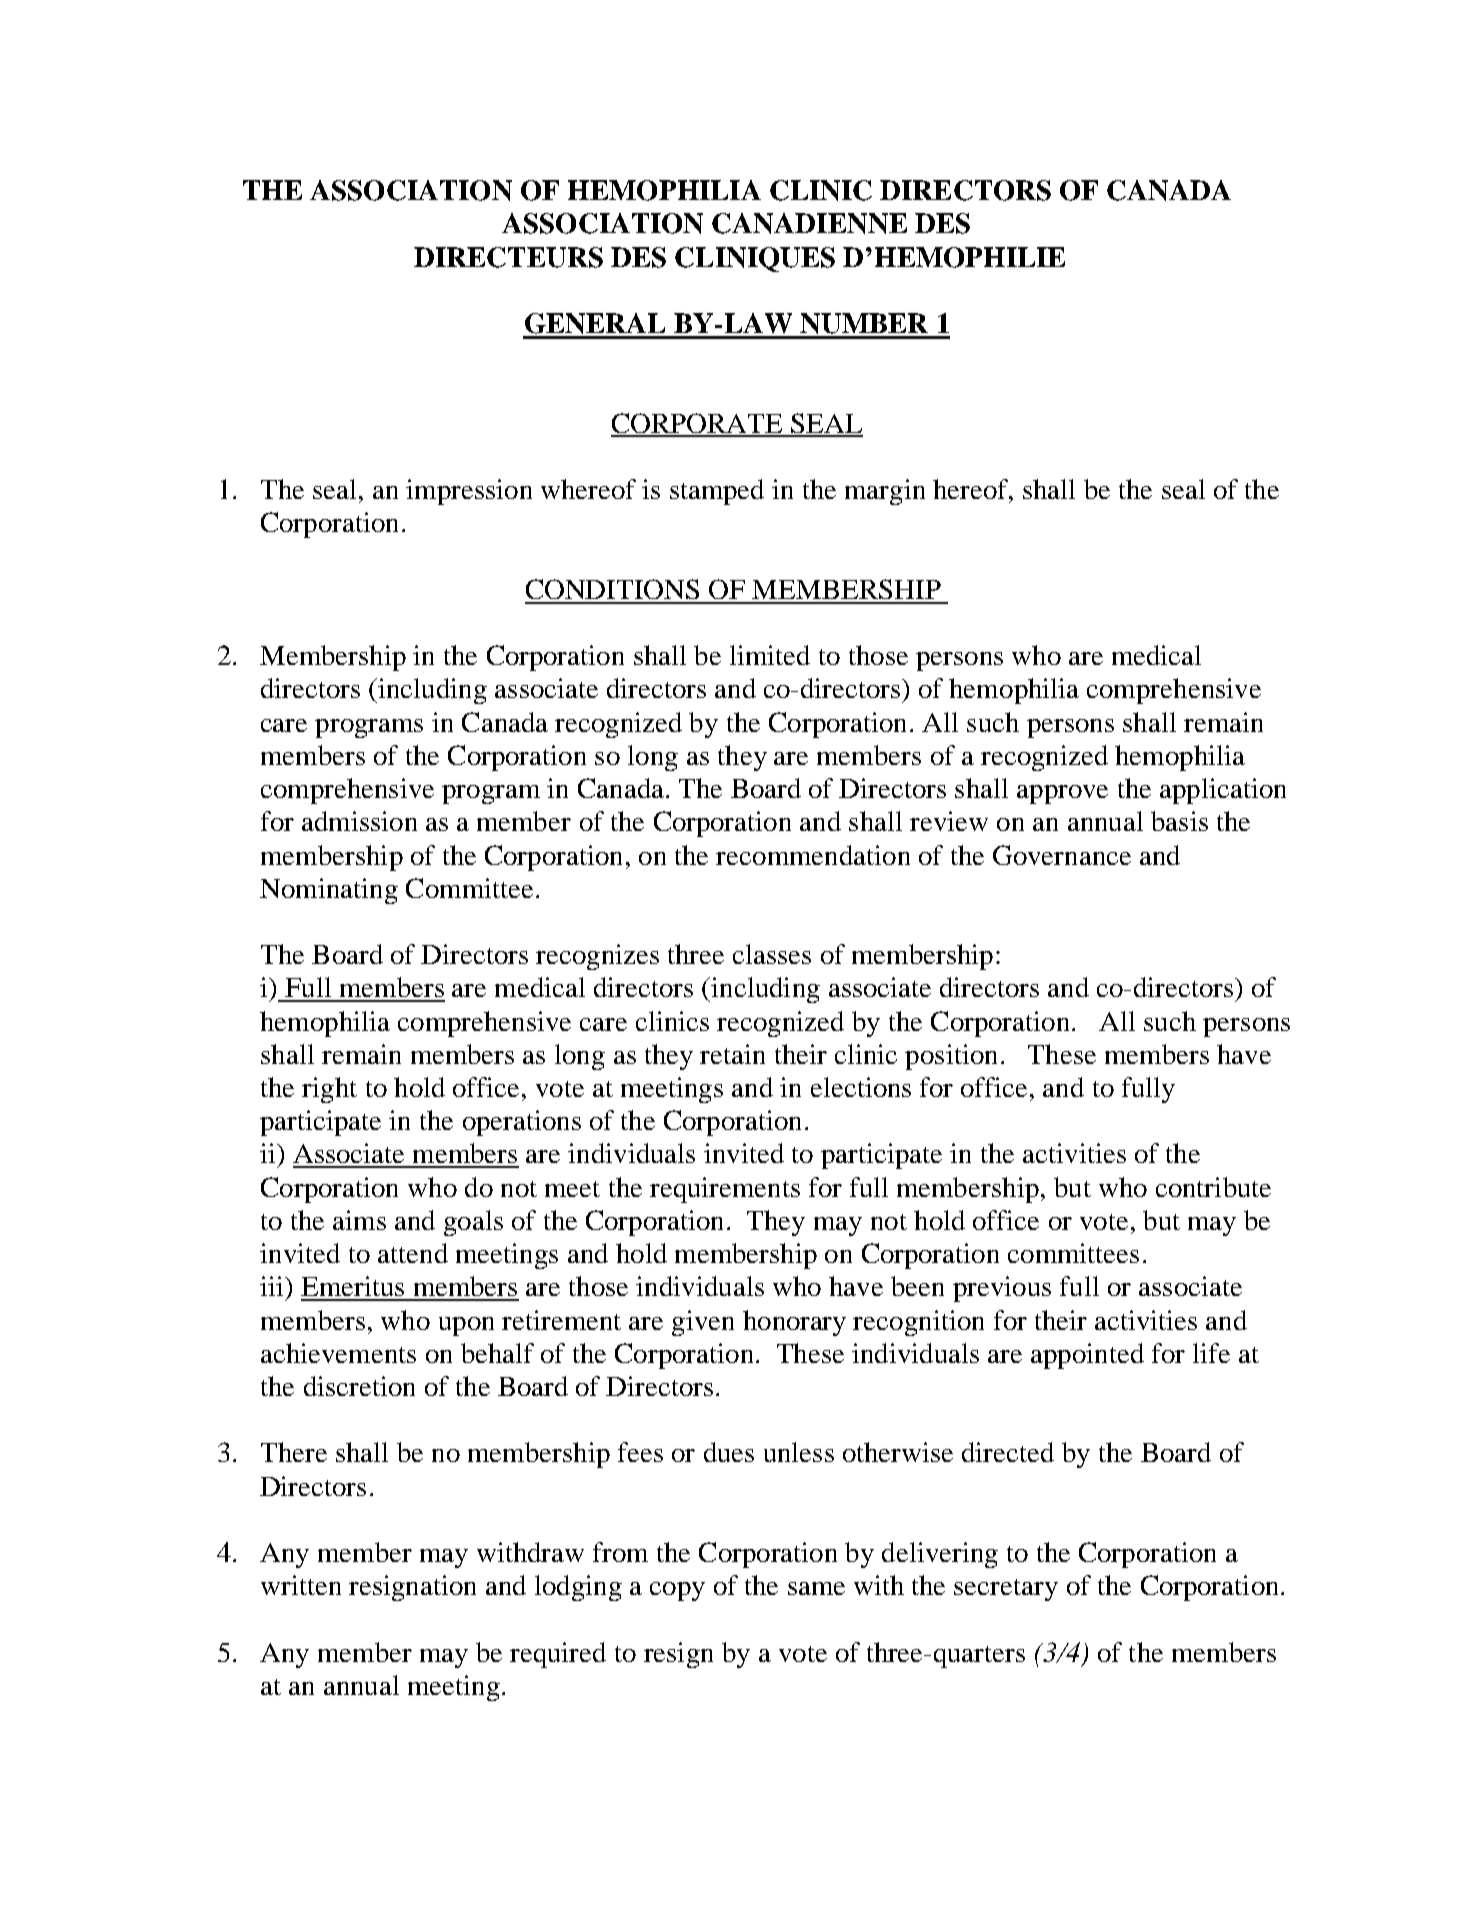  Describe the element at coordinates (469, 492) in the document. I see `impression` at that location.
